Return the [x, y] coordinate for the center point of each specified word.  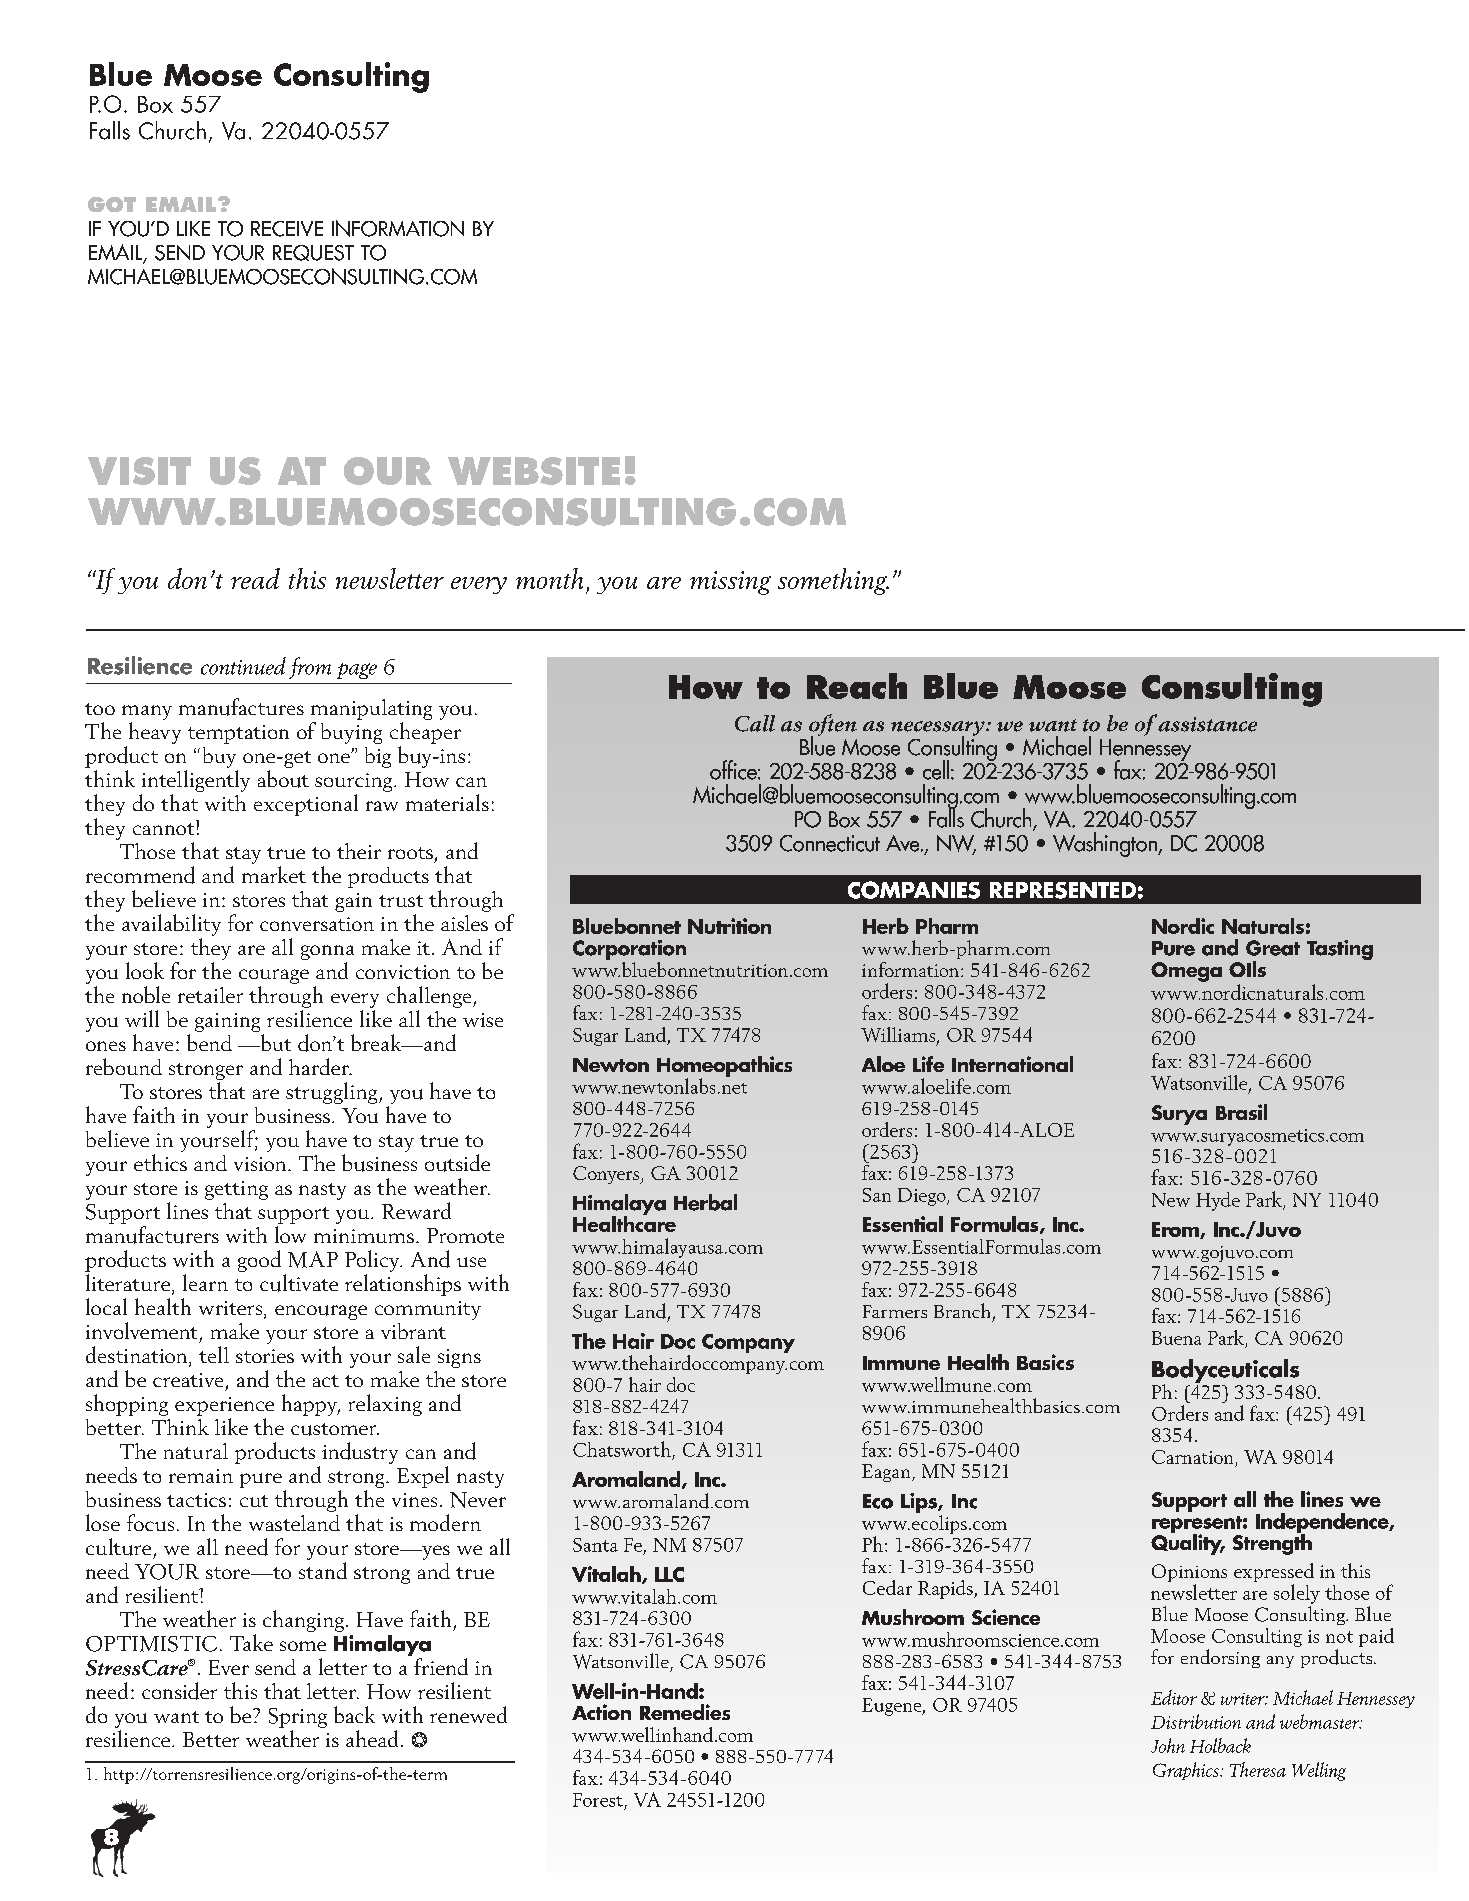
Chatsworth [622, 1449]
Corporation [629, 951]
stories [265, 1356]
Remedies [685, 1712]
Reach [857, 686]
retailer [210, 995]
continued [243, 666]
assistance [1206, 723]
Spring [298, 1718]
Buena [1176, 1338]
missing [730, 583]
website [534, 471]
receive [287, 229]
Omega [1186, 972]
